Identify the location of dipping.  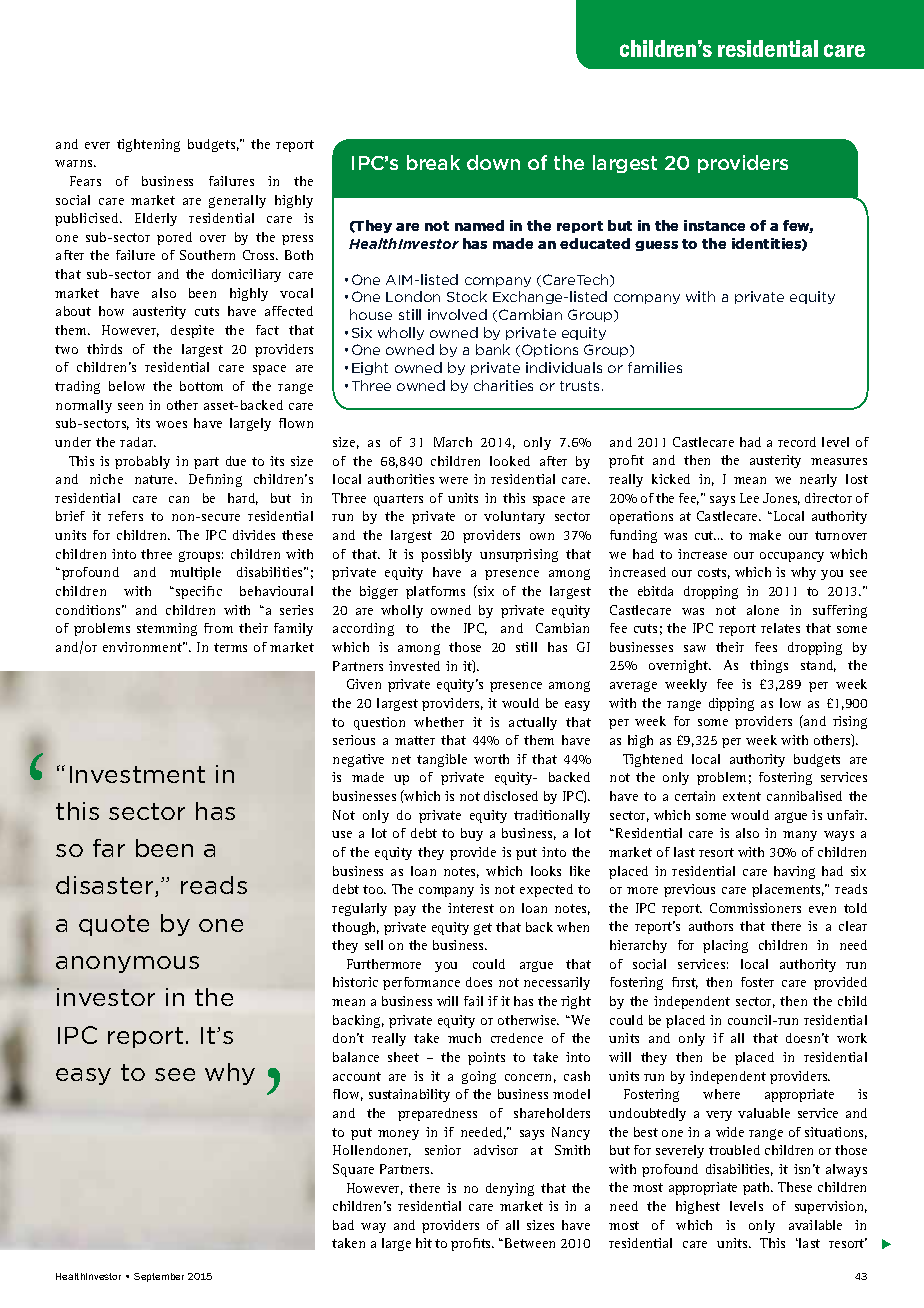
(731, 704).
